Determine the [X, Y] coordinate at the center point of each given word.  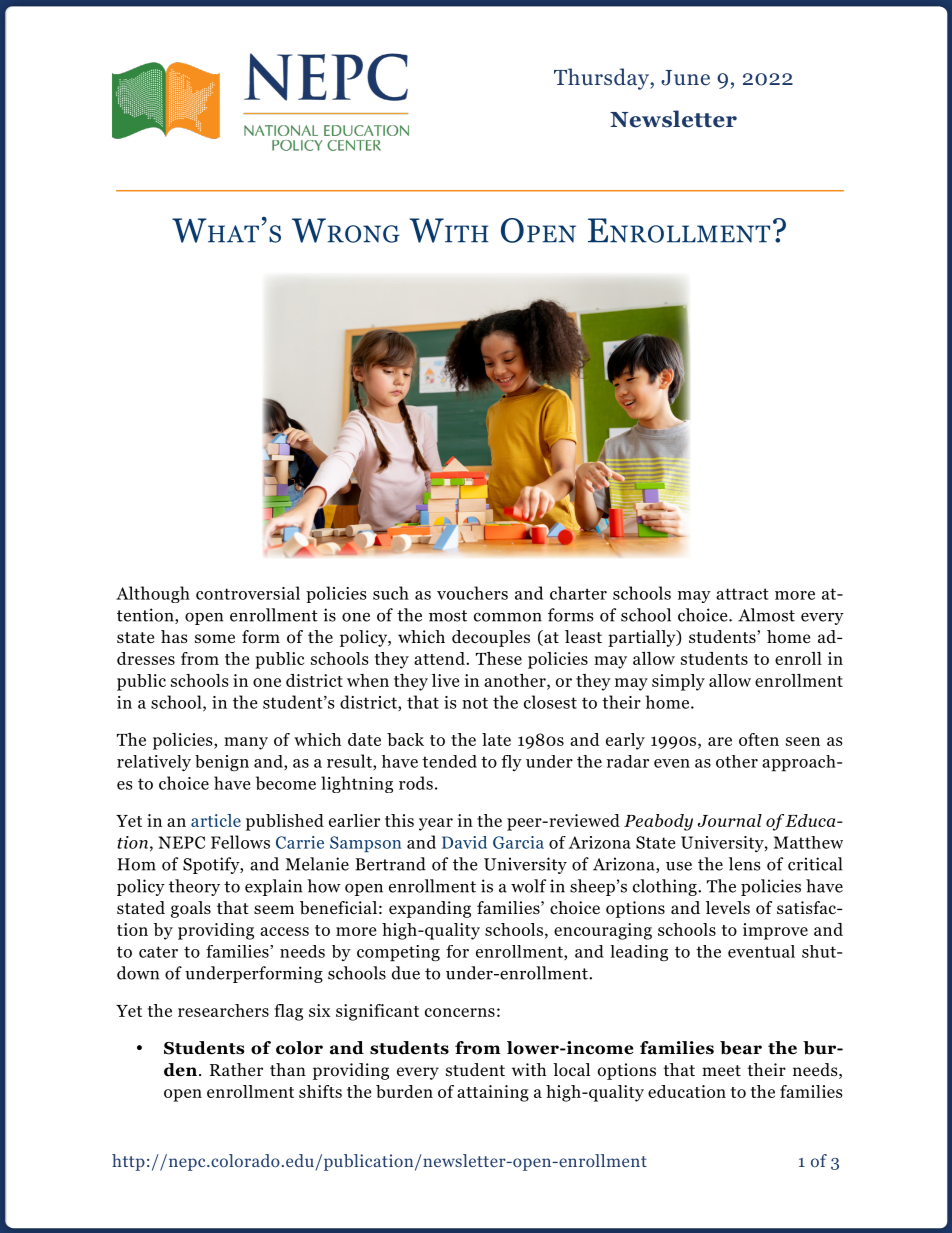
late [496, 739]
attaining [493, 1093]
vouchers [472, 593]
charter [578, 593]
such [391, 593]
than [288, 1069]
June [685, 78]
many [246, 743]
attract [742, 594]
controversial [248, 593]
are [720, 741]
